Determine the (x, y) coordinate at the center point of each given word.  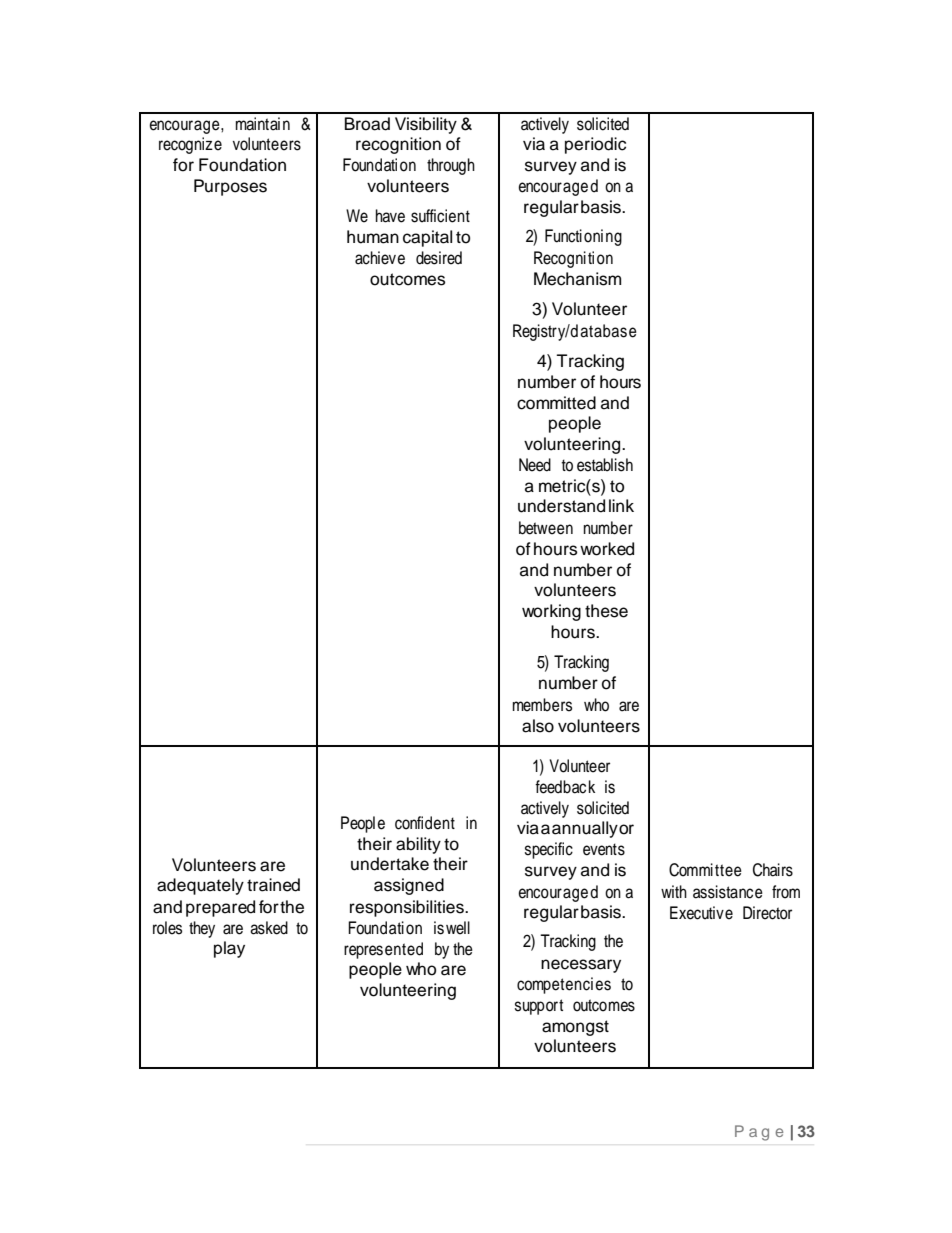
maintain (263, 124)
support (539, 1007)
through (451, 166)
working (551, 612)
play (229, 949)
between (546, 528)
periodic (595, 145)
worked (607, 549)
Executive (701, 913)
